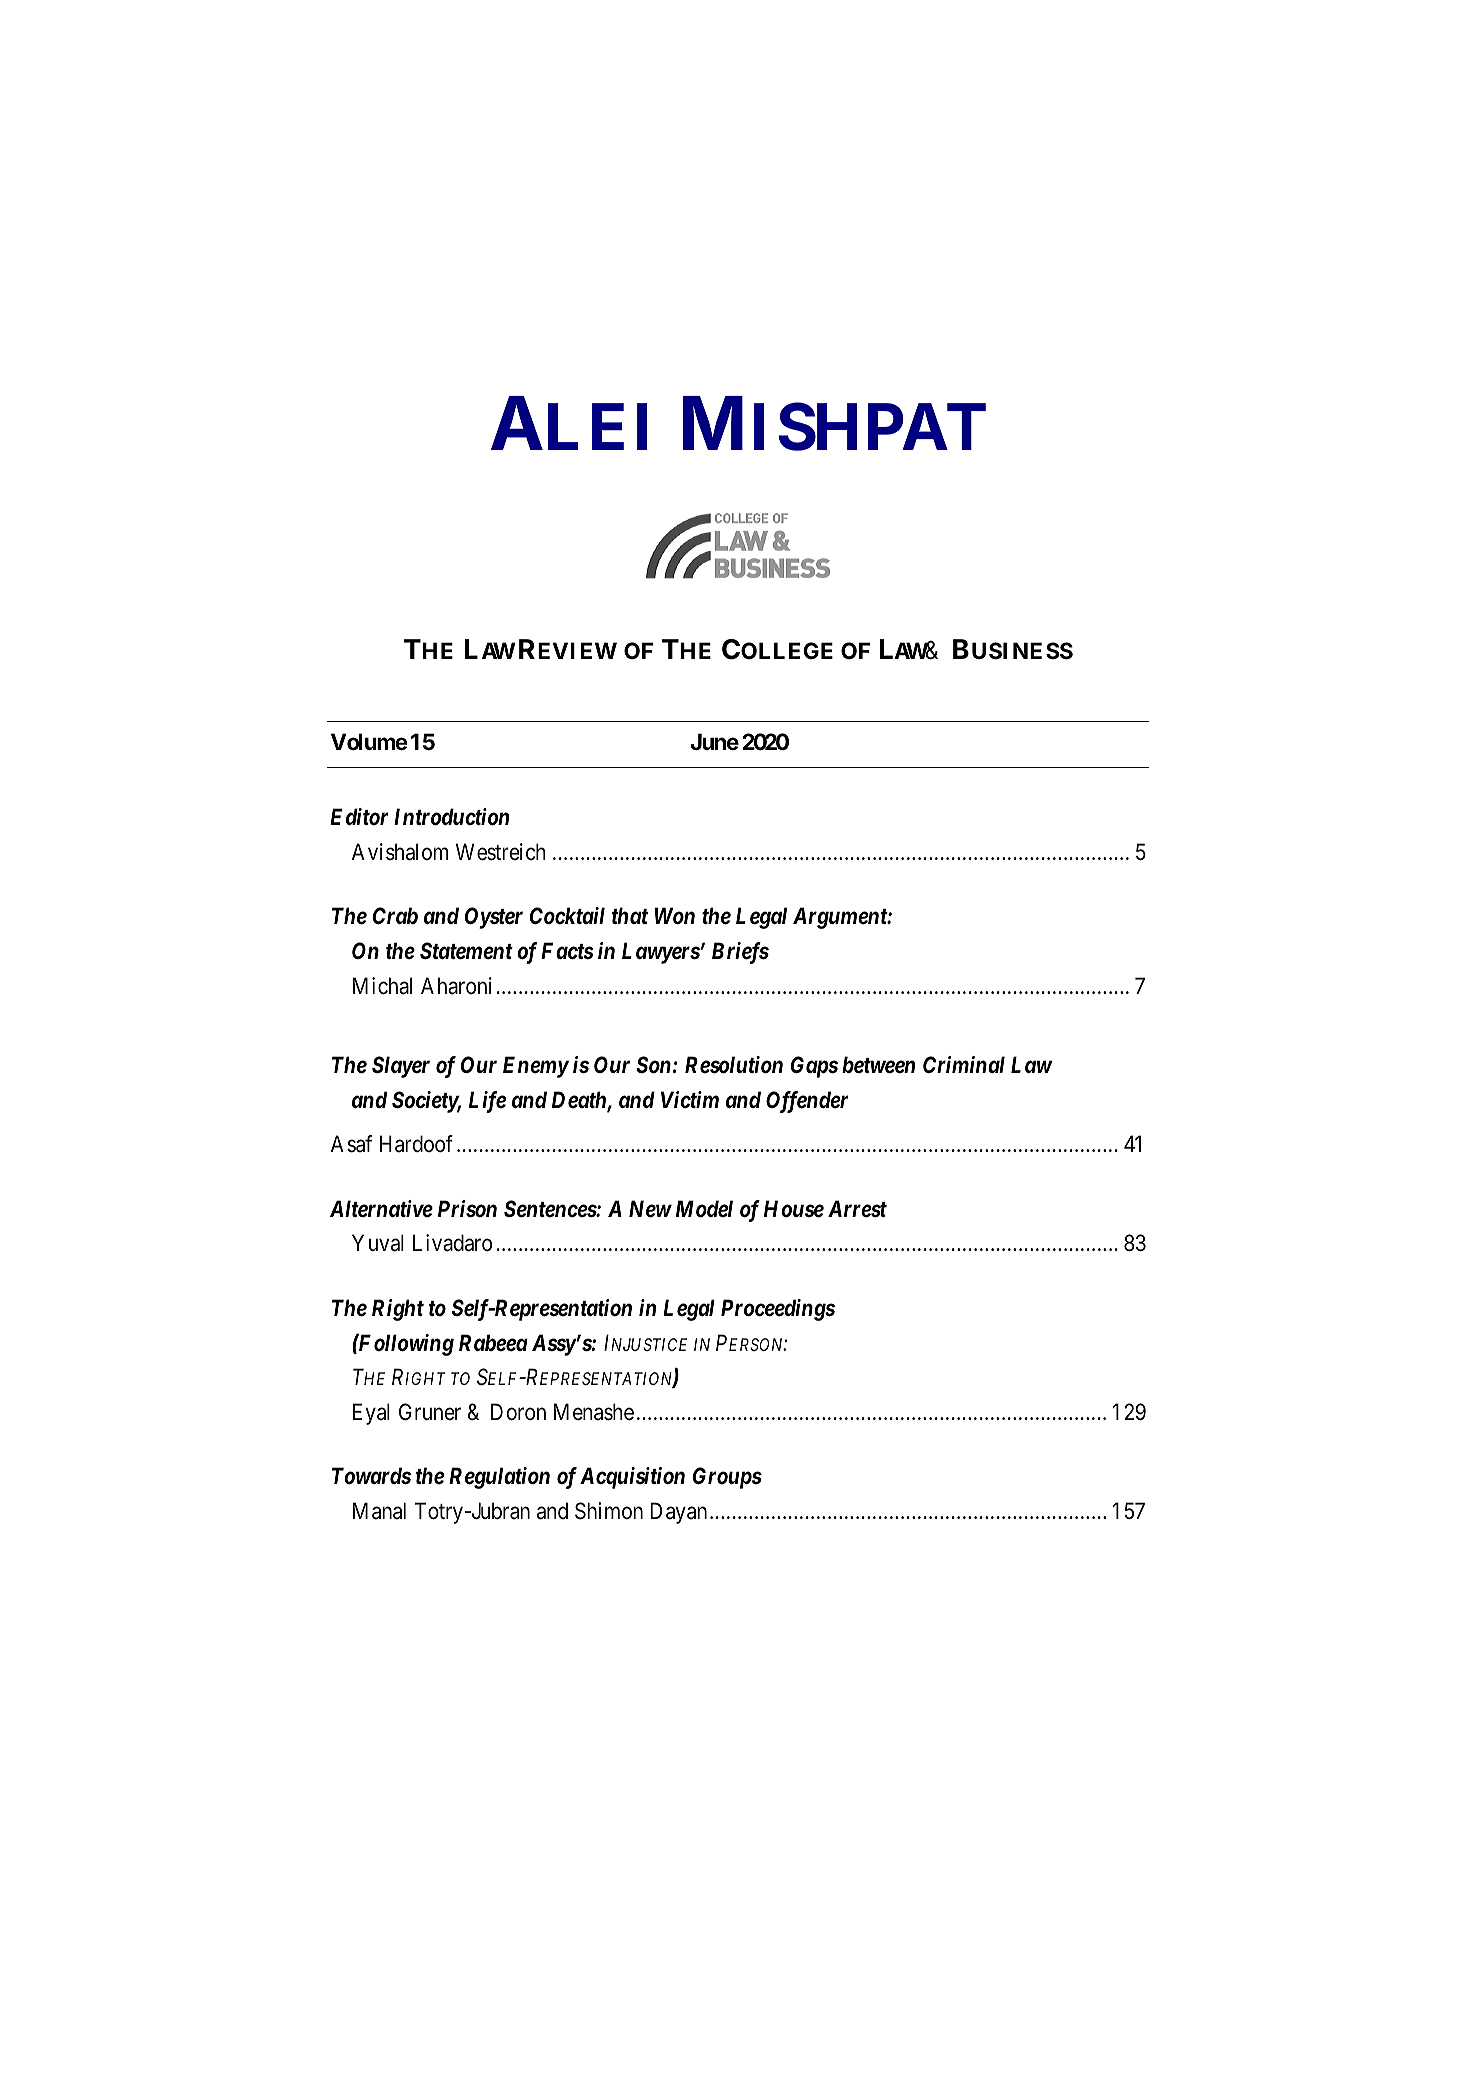  I want to click on Manal, so click(379, 1511).
